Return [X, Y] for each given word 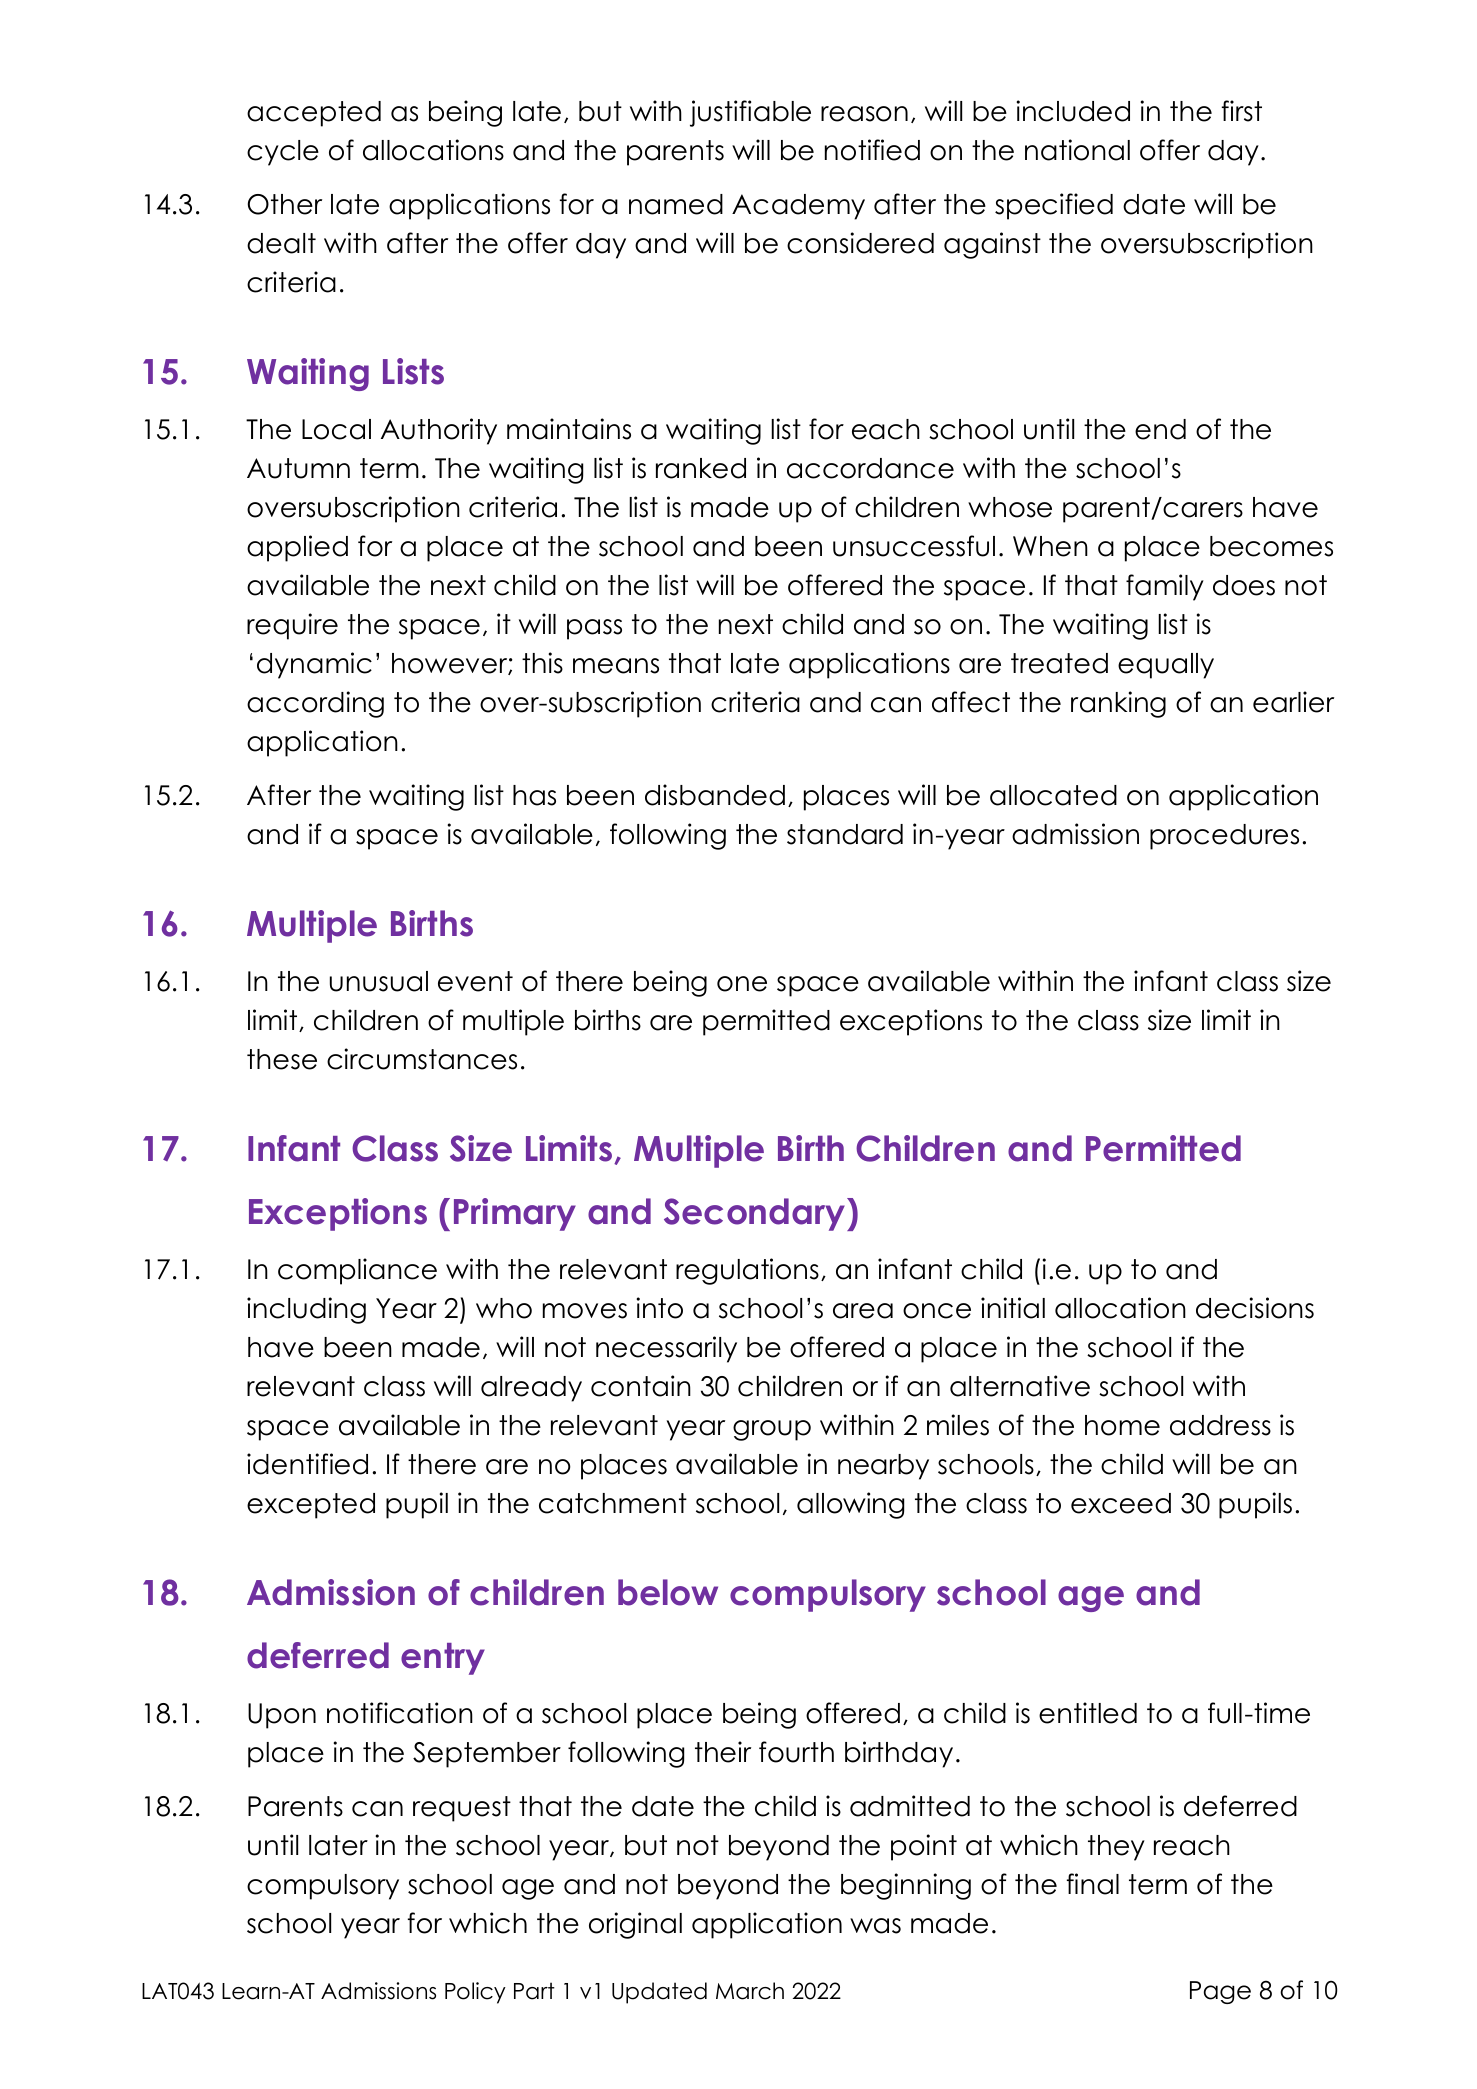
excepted [311, 1506]
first [1242, 111]
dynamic [314, 665]
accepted [314, 114]
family [1165, 587]
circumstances [422, 1059]
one [742, 984]
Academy [798, 207]
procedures [1224, 837]
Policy [475, 1993]
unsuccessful [914, 546]
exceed [1121, 1503]
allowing [850, 1505]
